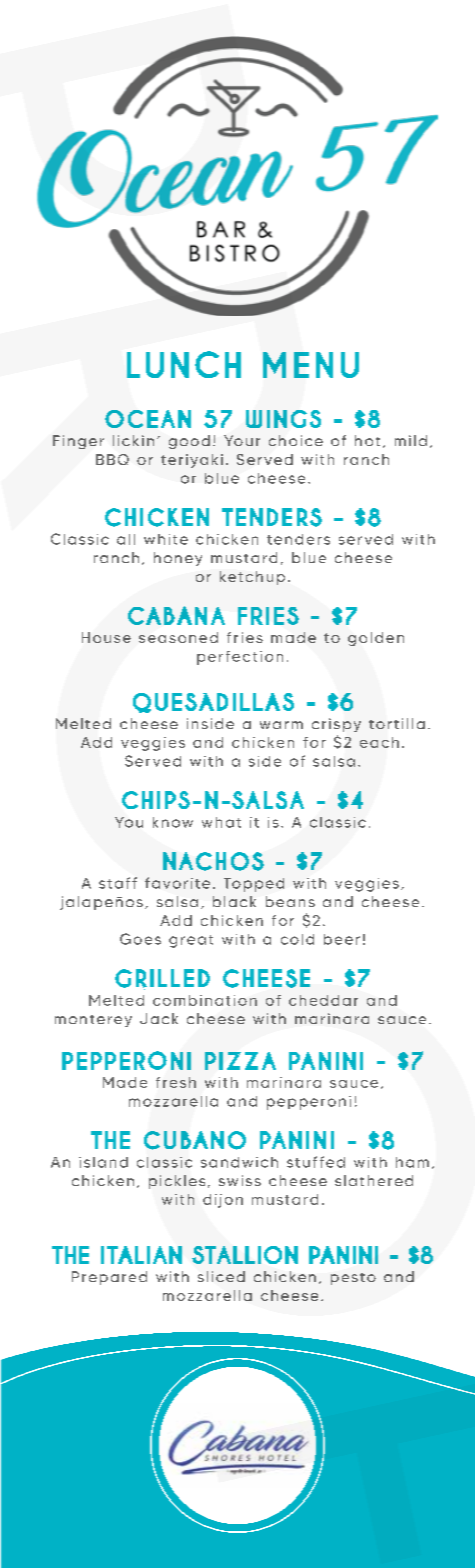 This document has width=475, height=1568. What do you see at coordinates (245, 1255) in the document?
I see `STALLION` at bounding box center [245, 1255].
